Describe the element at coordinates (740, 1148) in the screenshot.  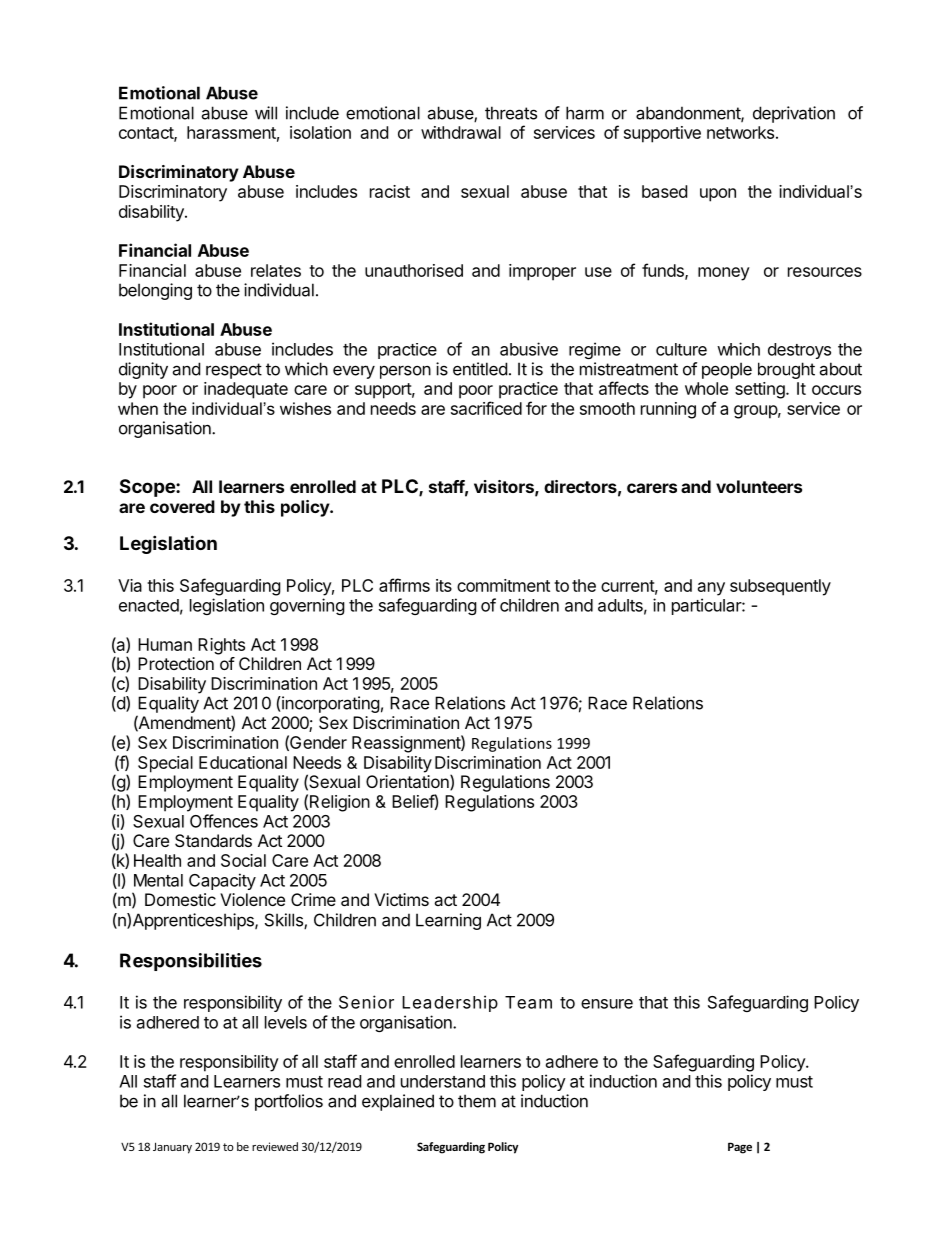
I see `Page` at that location.
